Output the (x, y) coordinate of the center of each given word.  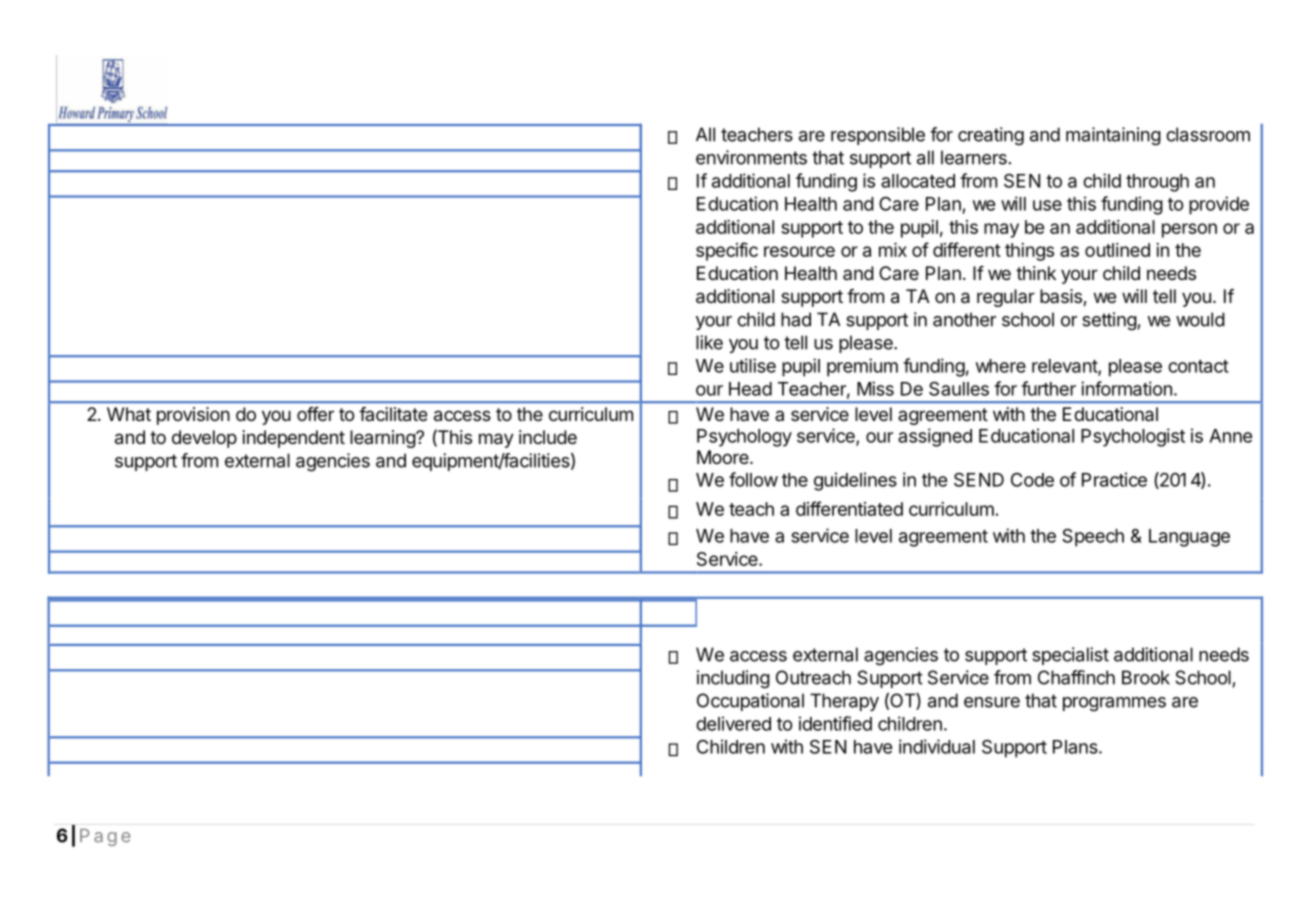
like (709, 342)
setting (1109, 321)
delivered (733, 723)
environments (751, 157)
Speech (1093, 537)
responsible (878, 136)
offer (315, 414)
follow (753, 479)
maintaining (1113, 136)
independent (294, 439)
